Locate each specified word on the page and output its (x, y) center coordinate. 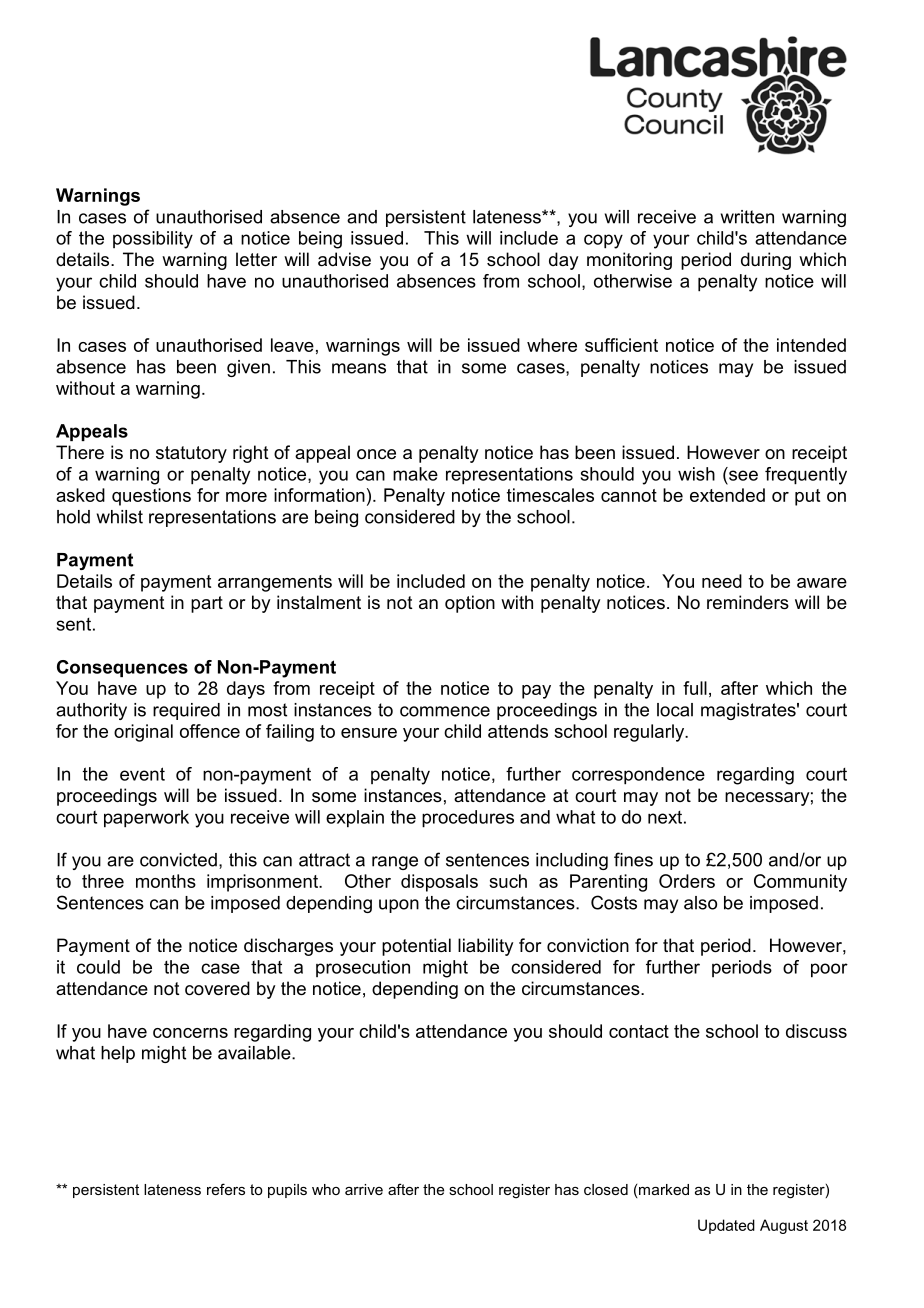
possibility (153, 240)
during (766, 261)
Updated (726, 1226)
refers (226, 1189)
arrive (364, 1189)
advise (344, 259)
